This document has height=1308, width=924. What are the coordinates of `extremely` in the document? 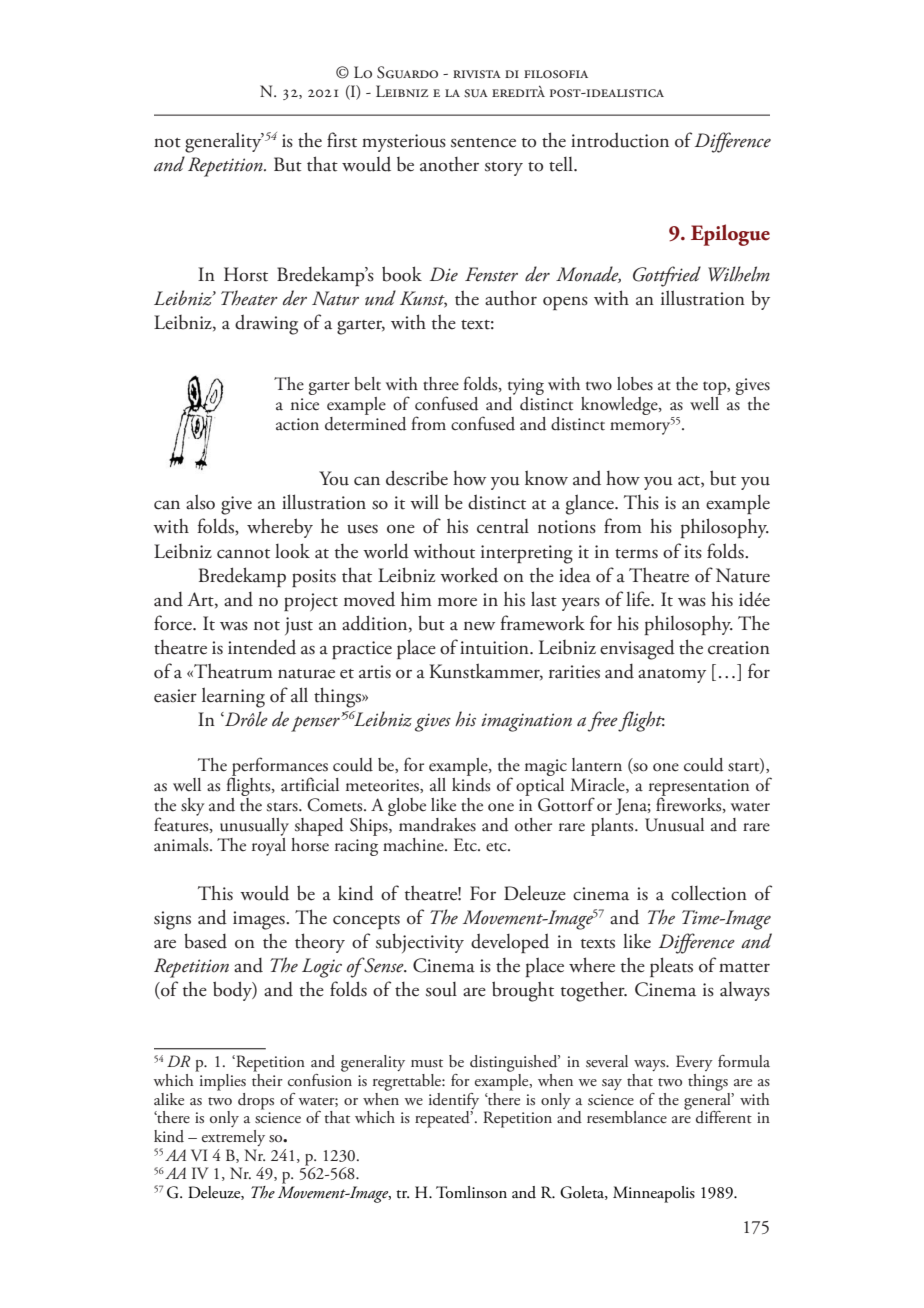 It's located at (233, 1138).
